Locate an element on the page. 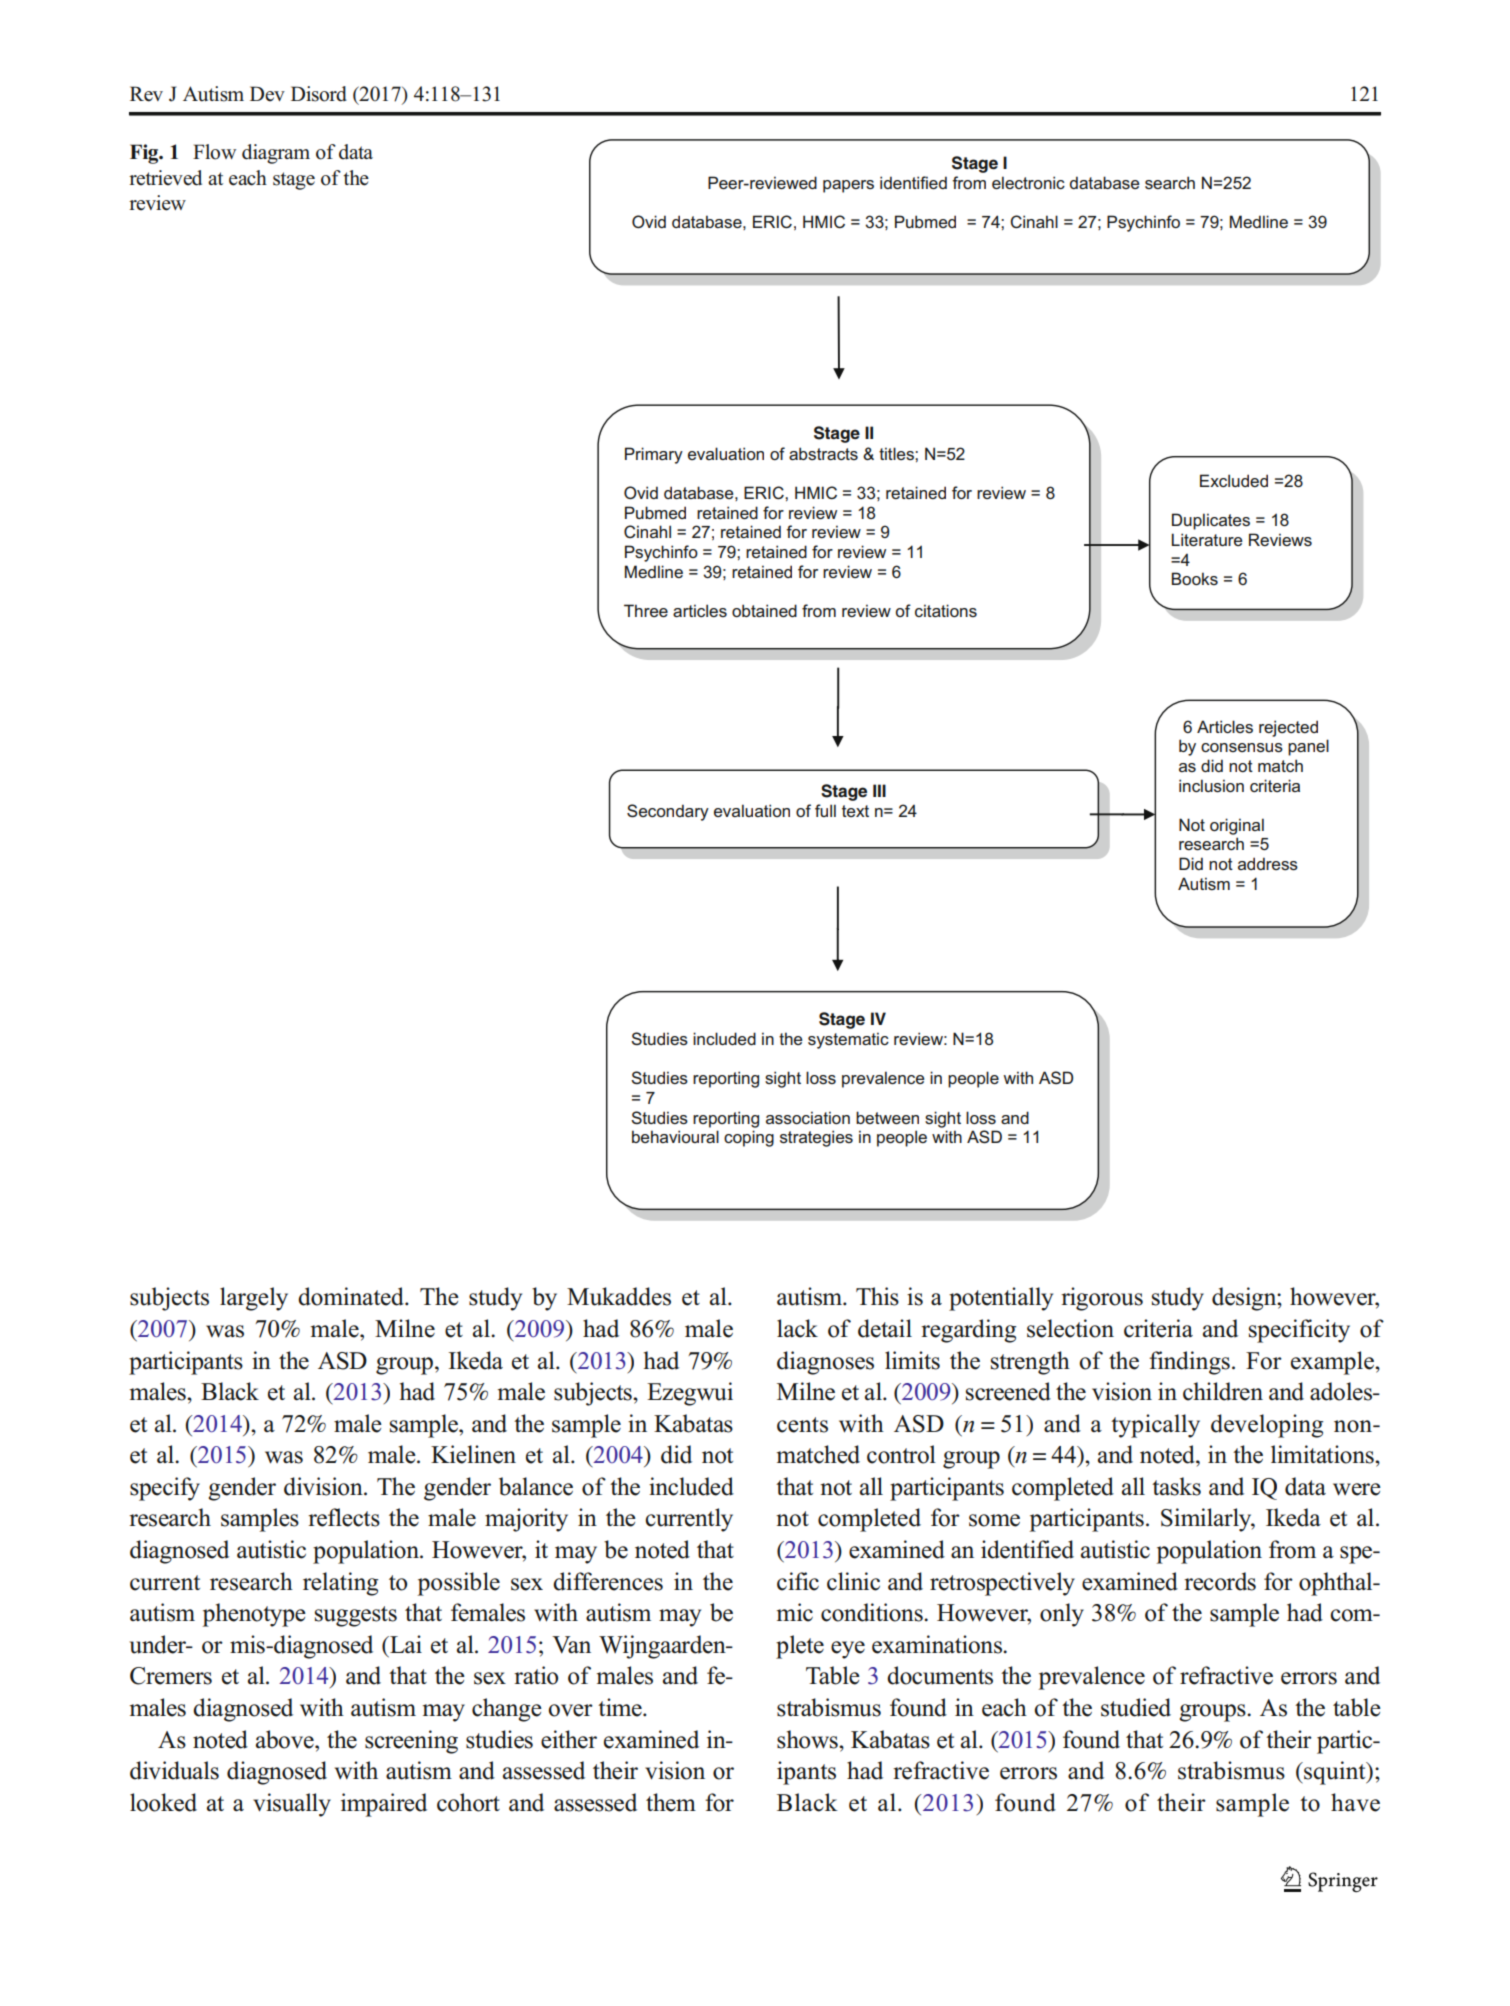 The image size is (1510, 2006). above is located at coordinates (286, 1739).
